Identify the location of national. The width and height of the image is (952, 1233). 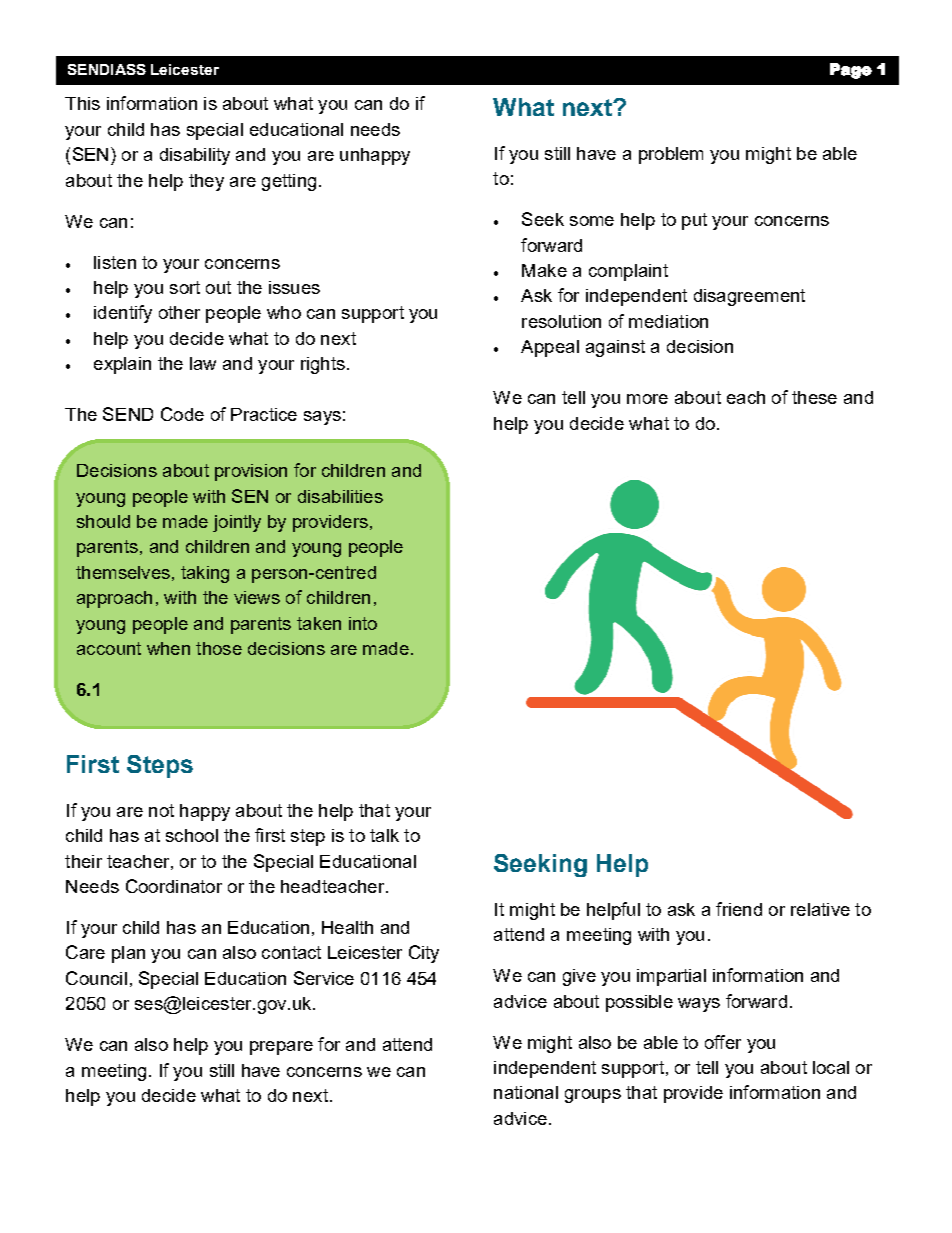
(526, 1092).
